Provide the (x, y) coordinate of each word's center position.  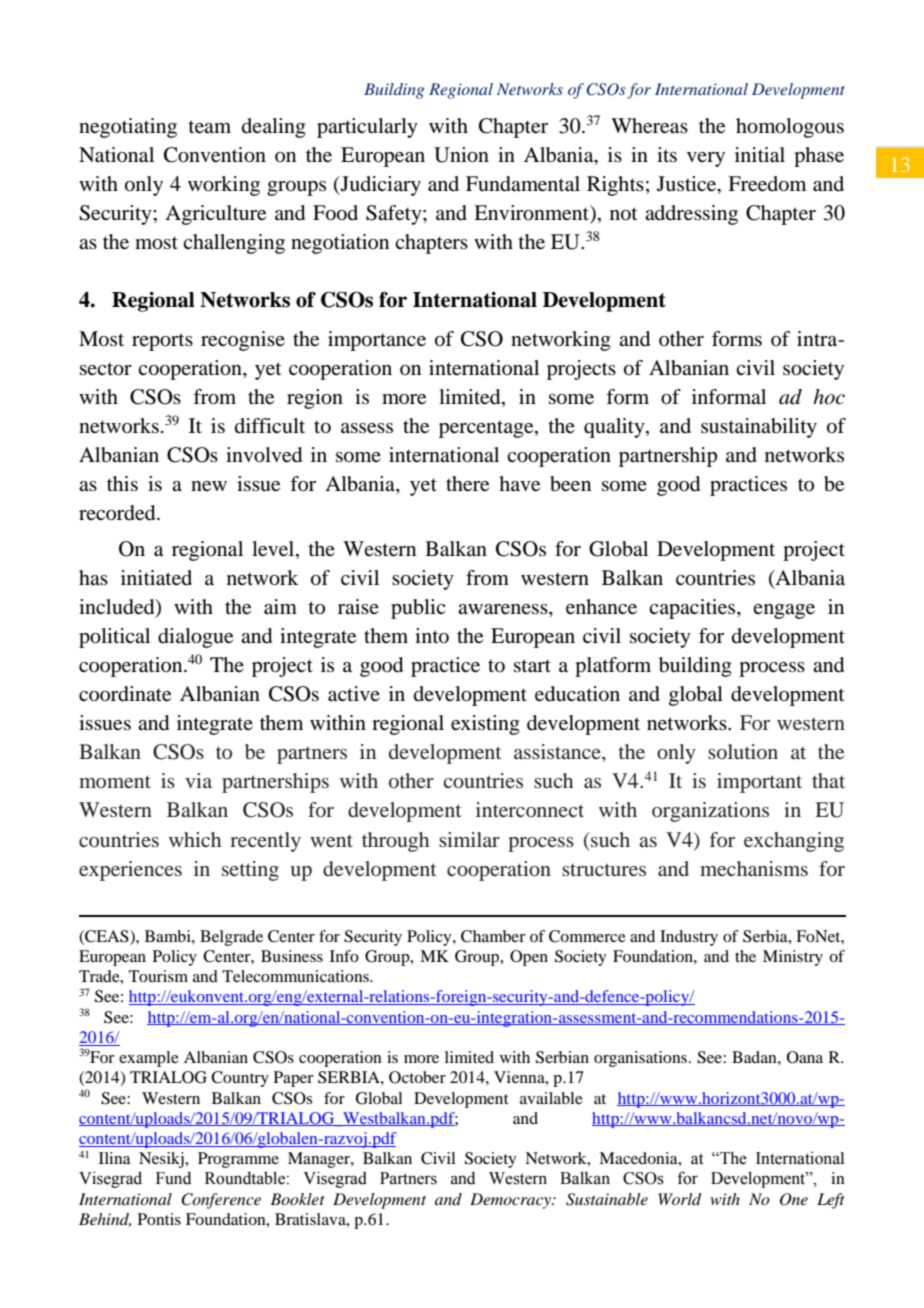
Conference (221, 1201)
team (209, 127)
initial (760, 155)
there (467, 484)
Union (461, 155)
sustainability (759, 428)
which (195, 839)
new (209, 486)
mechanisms (754, 868)
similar (469, 839)
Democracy (511, 1201)
